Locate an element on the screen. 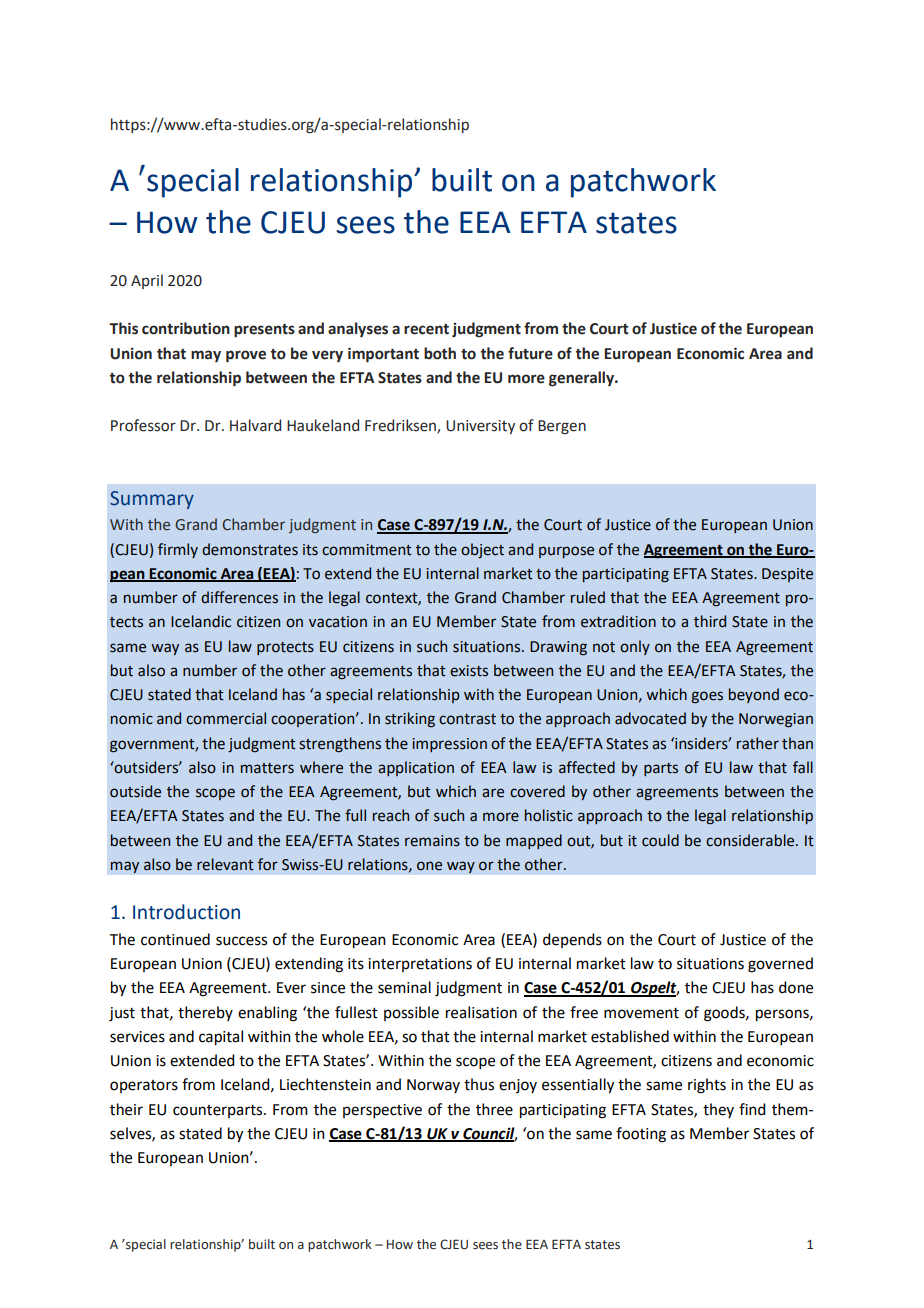  contribution is located at coordinates (186, 328).
